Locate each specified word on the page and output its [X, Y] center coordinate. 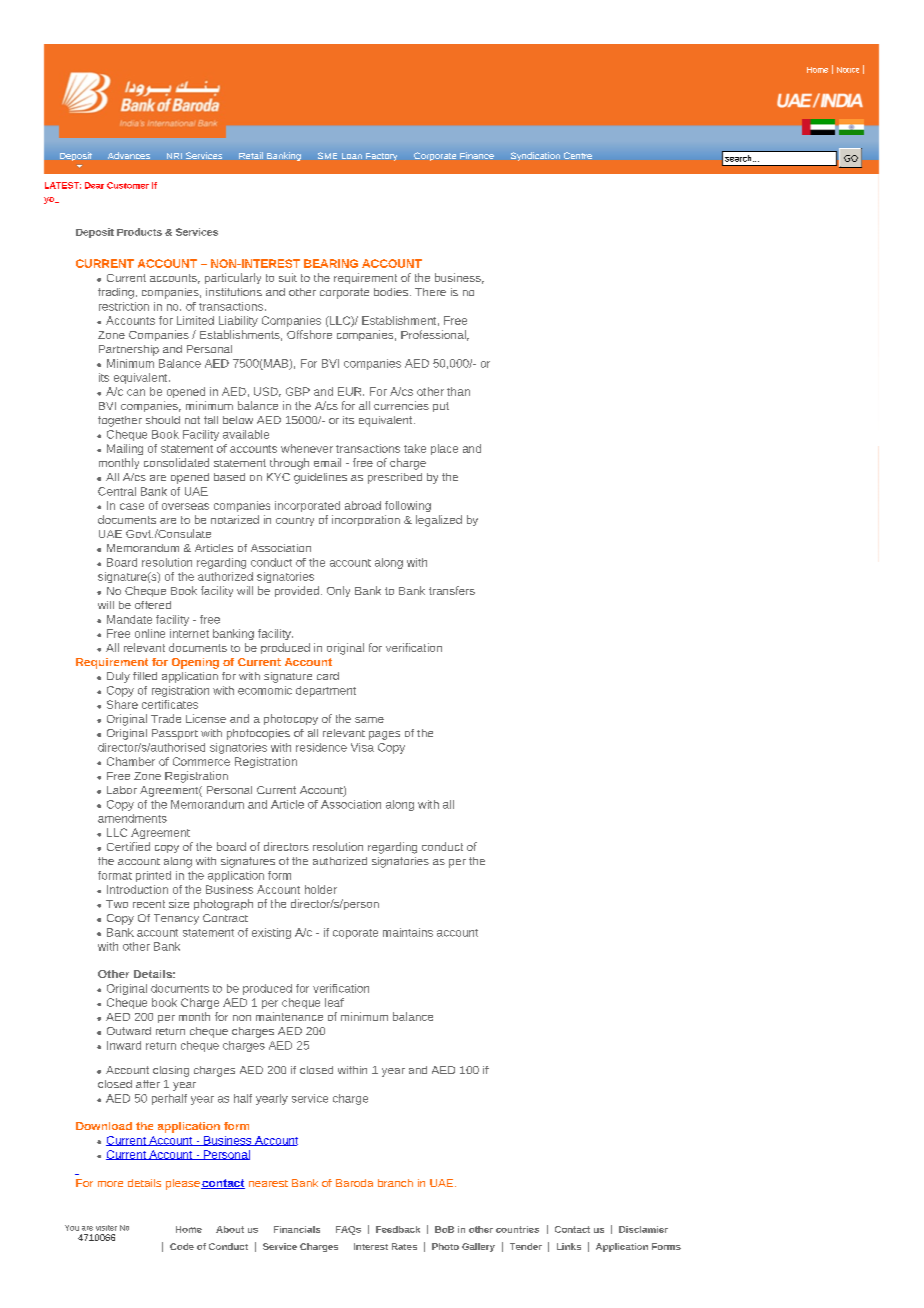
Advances [129, 155]
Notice [848, 70]
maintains [408, 932]
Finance [477, 155]
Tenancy [176, 919]
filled [145, 676]
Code [182, 1246]
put [441, 407]
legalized [439, 521]
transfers [452, 590]
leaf [334, 1002]
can [136, 392]
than [458, 391]
